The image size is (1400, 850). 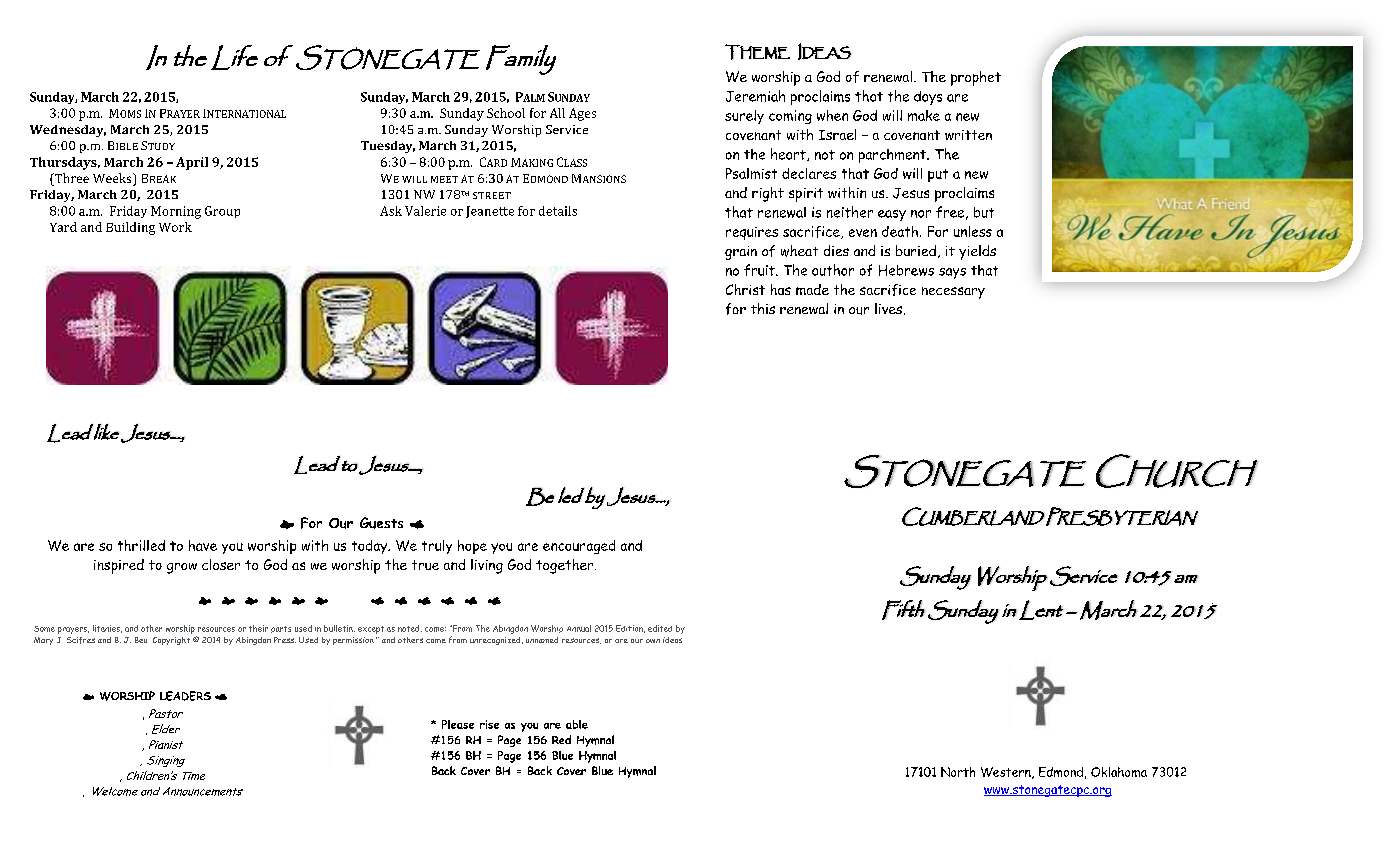 I want to click on Building, so click(x=130, y=228).
